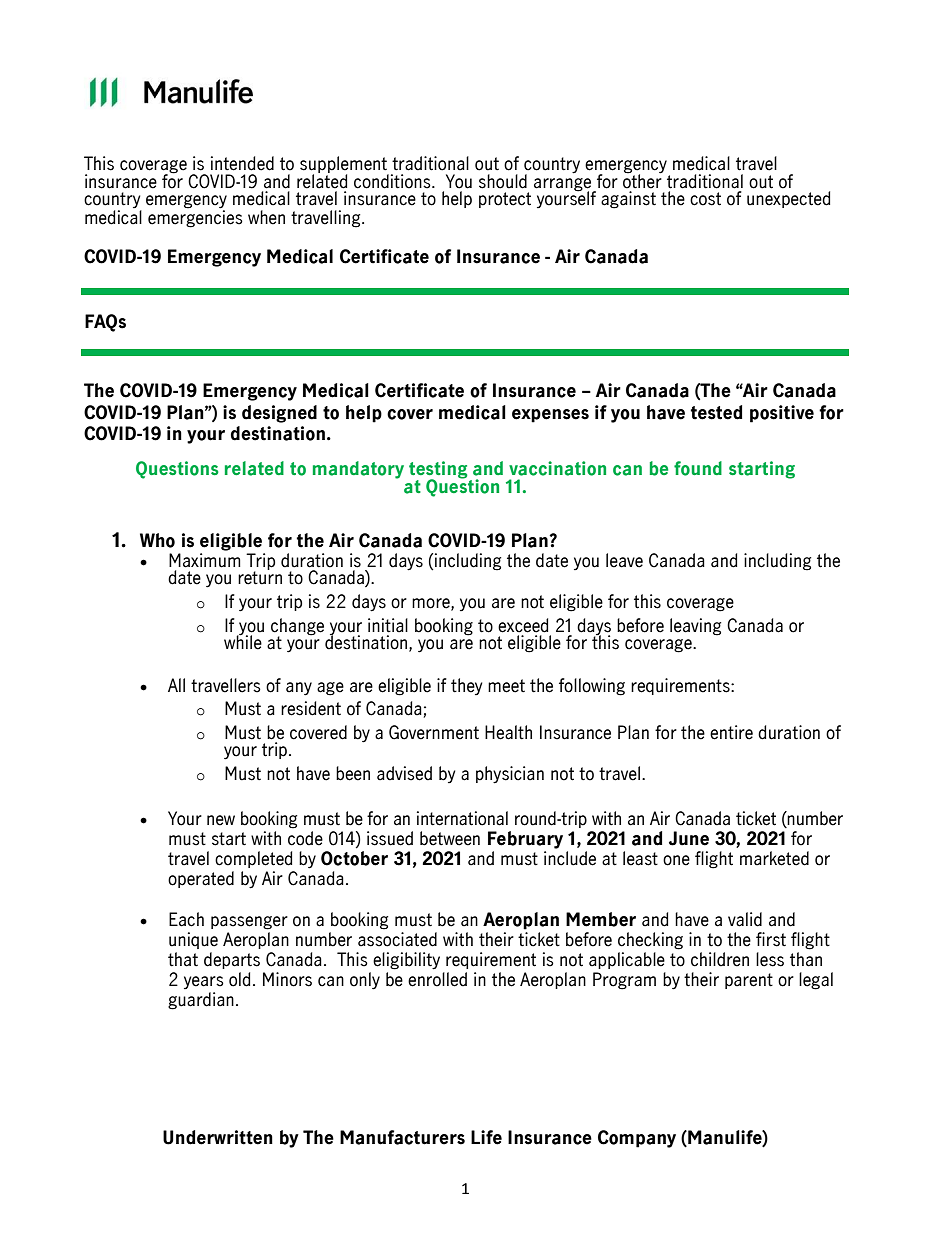 This screenshot has width=952, height=1233. I want to click on Underwritten, so click(218, 1137).
